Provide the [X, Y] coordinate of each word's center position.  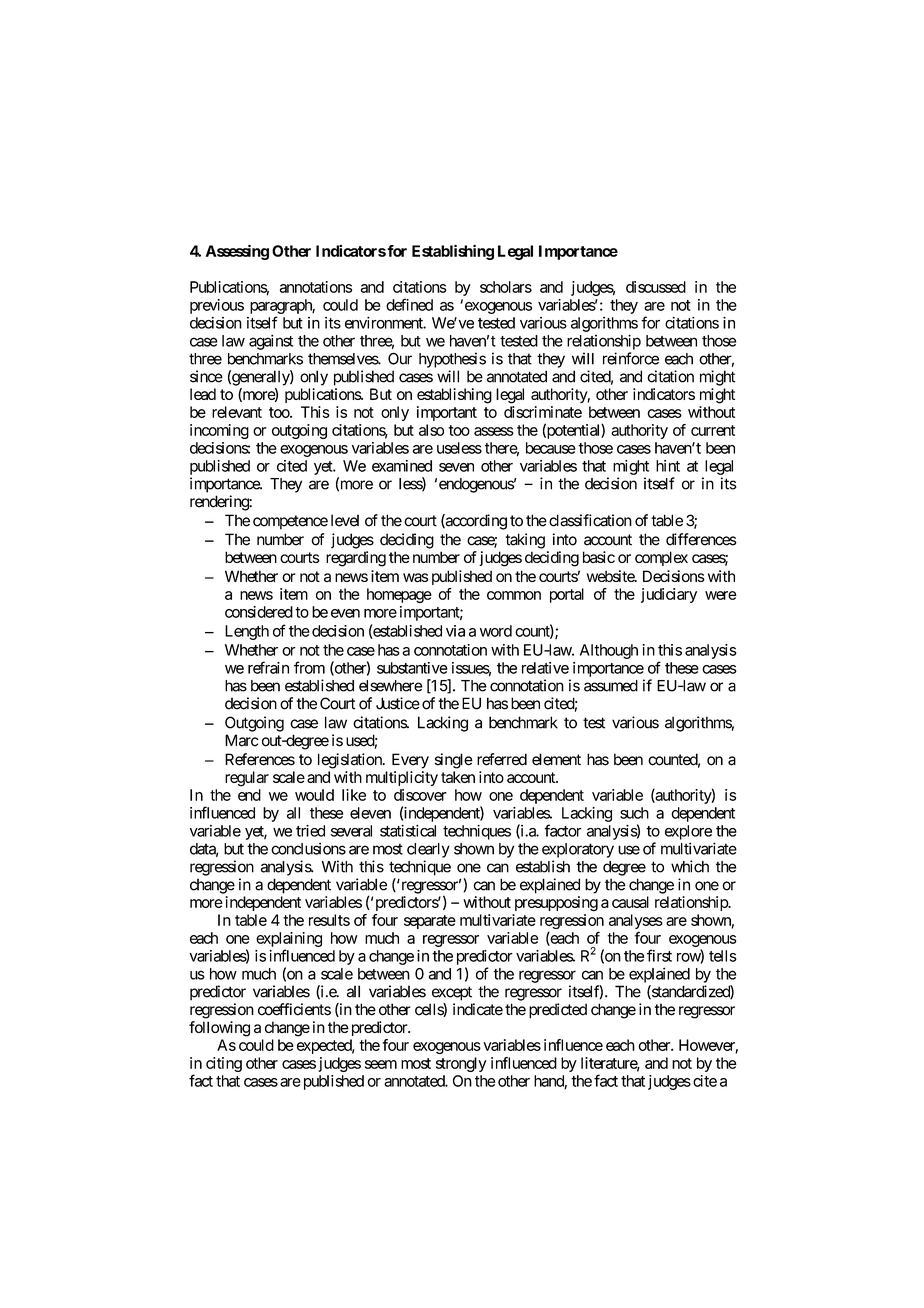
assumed [611, 686]
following [219, 1029]
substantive [412, 668]
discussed [656, 287]
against [271, 342]
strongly [461, 1064]
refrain [268, 667]
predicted [558, 1011]
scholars [506, 287]
